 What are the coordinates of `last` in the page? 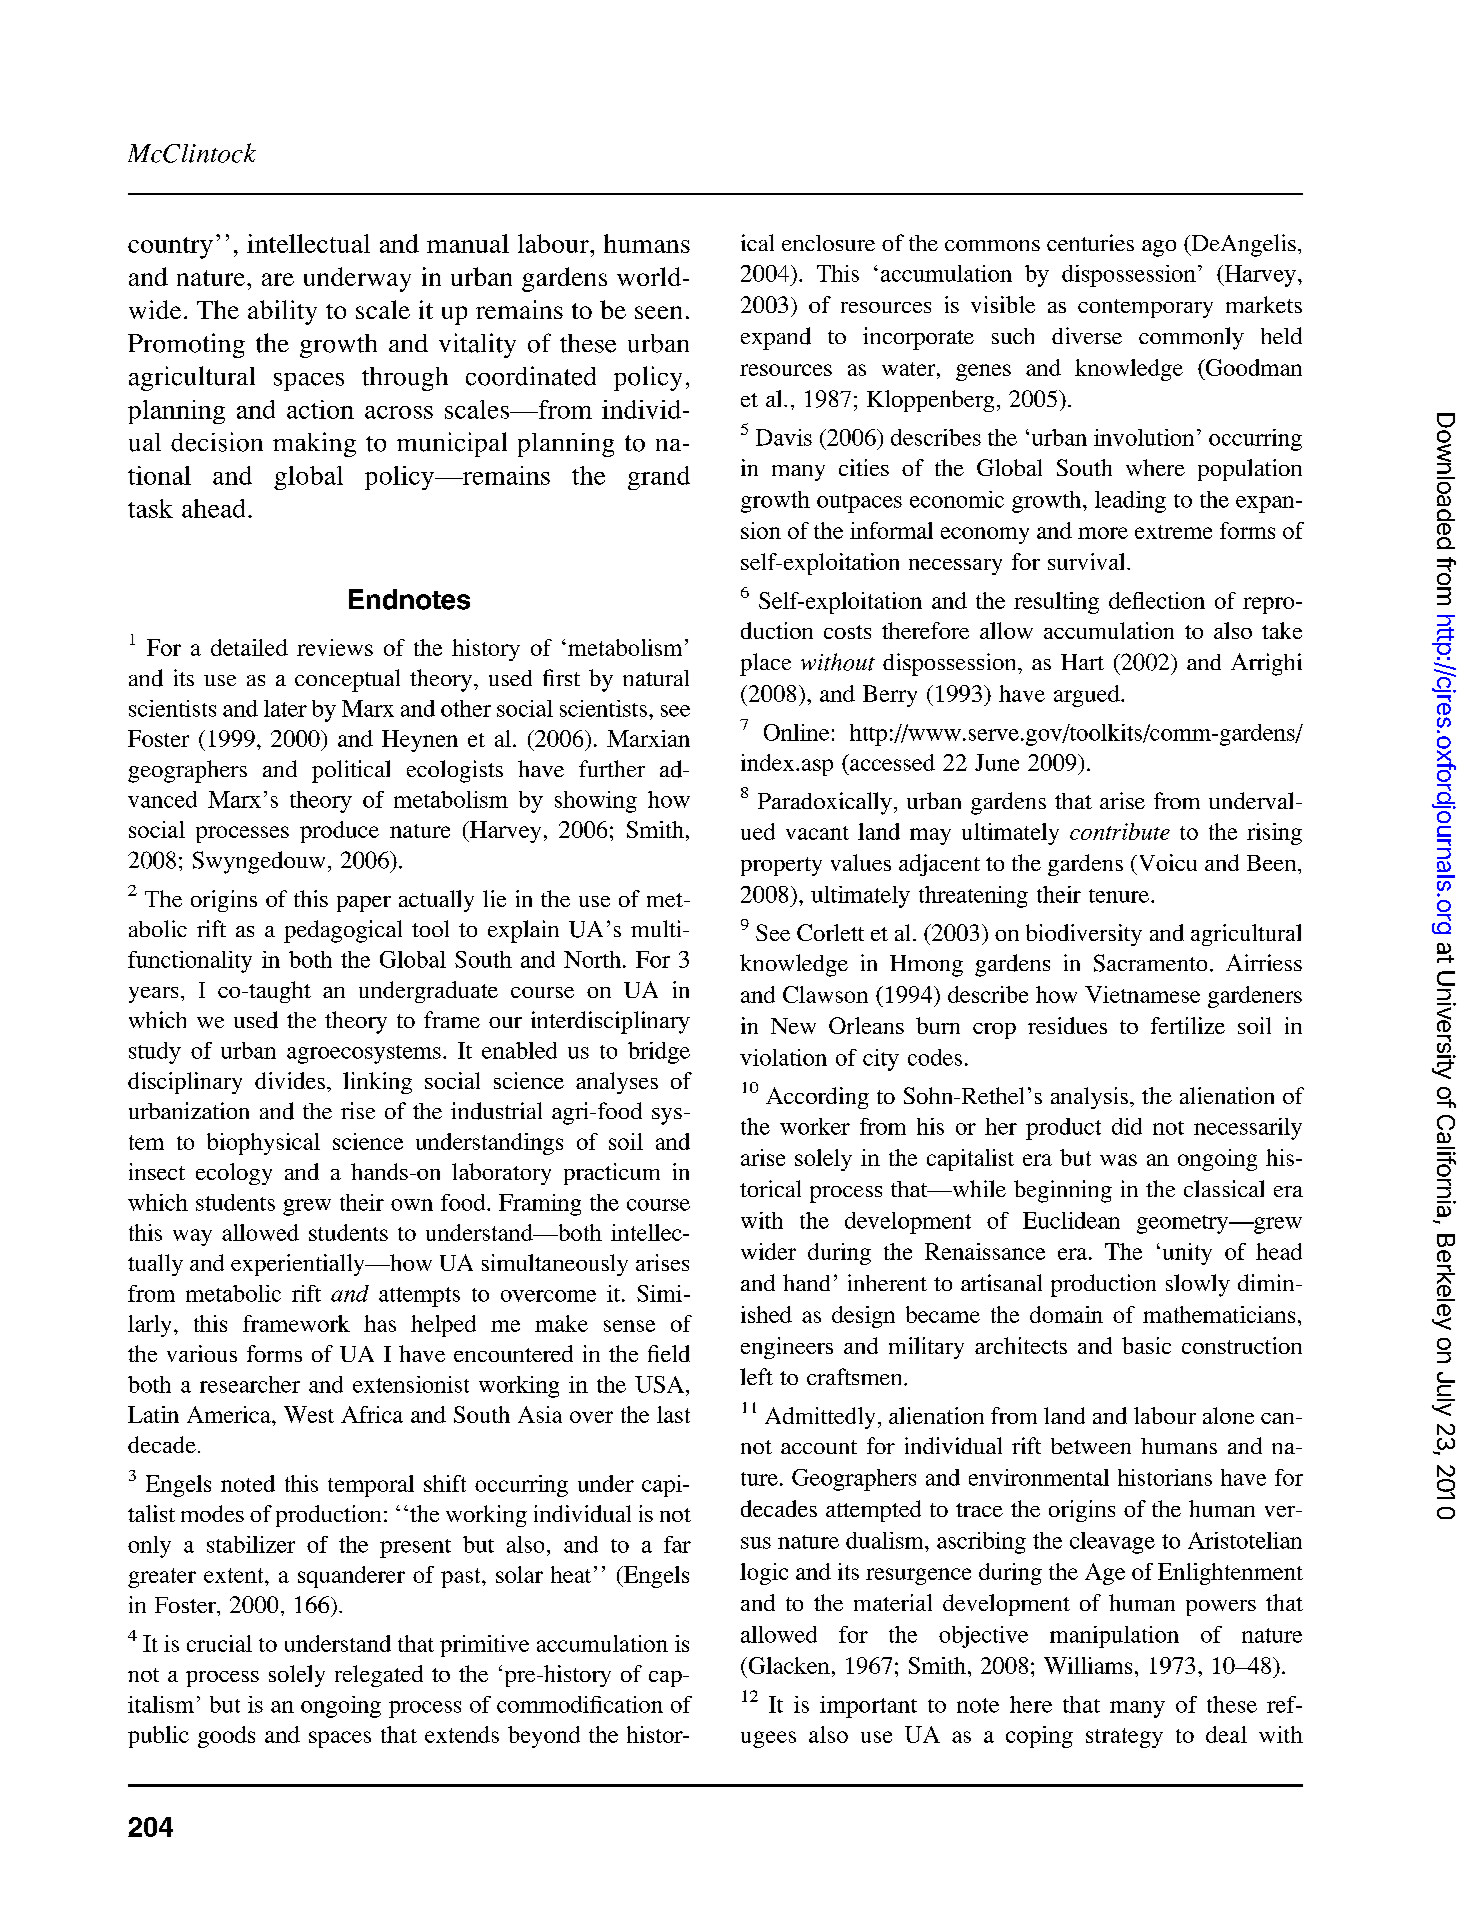 It's located at (673, 1414).
